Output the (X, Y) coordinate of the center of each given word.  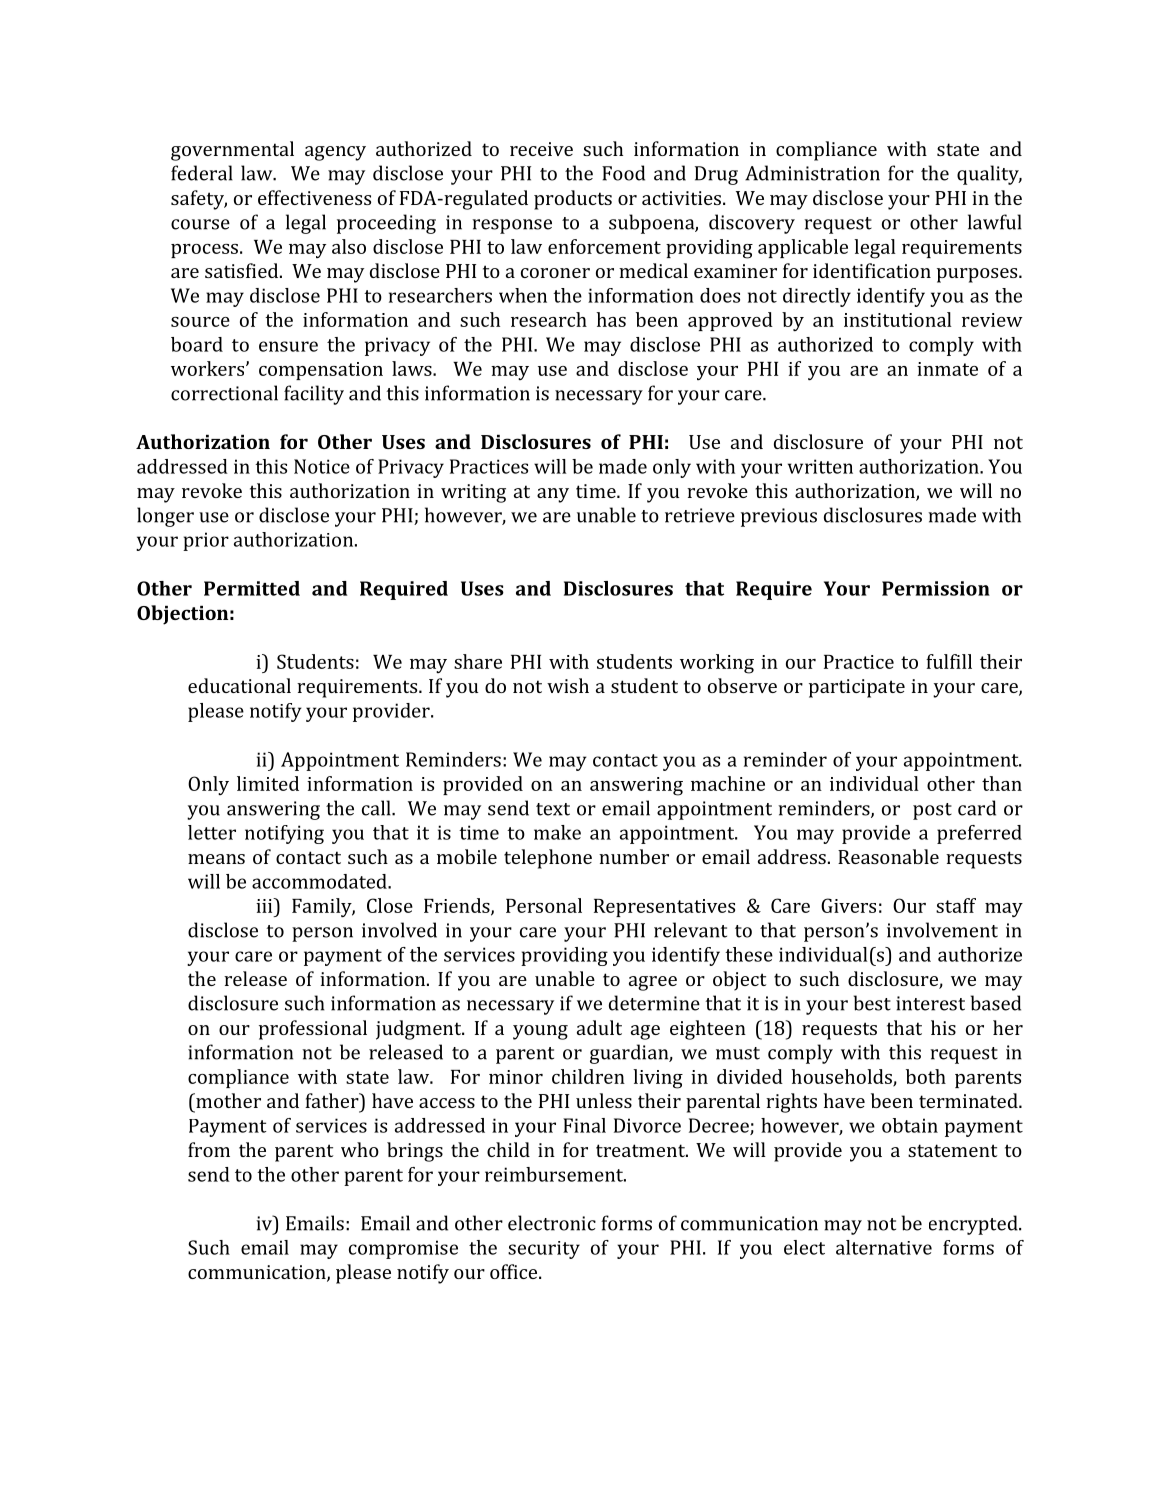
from (209, 1149)
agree (653, 983)
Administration (812, 173)
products (573, 200)
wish (568, 685)
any (553, 495)
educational (239, 685)
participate (857, 688)
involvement (942, 930)
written (820, 466)
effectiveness (314, 197)
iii (265, 905)
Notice (322, 466)
